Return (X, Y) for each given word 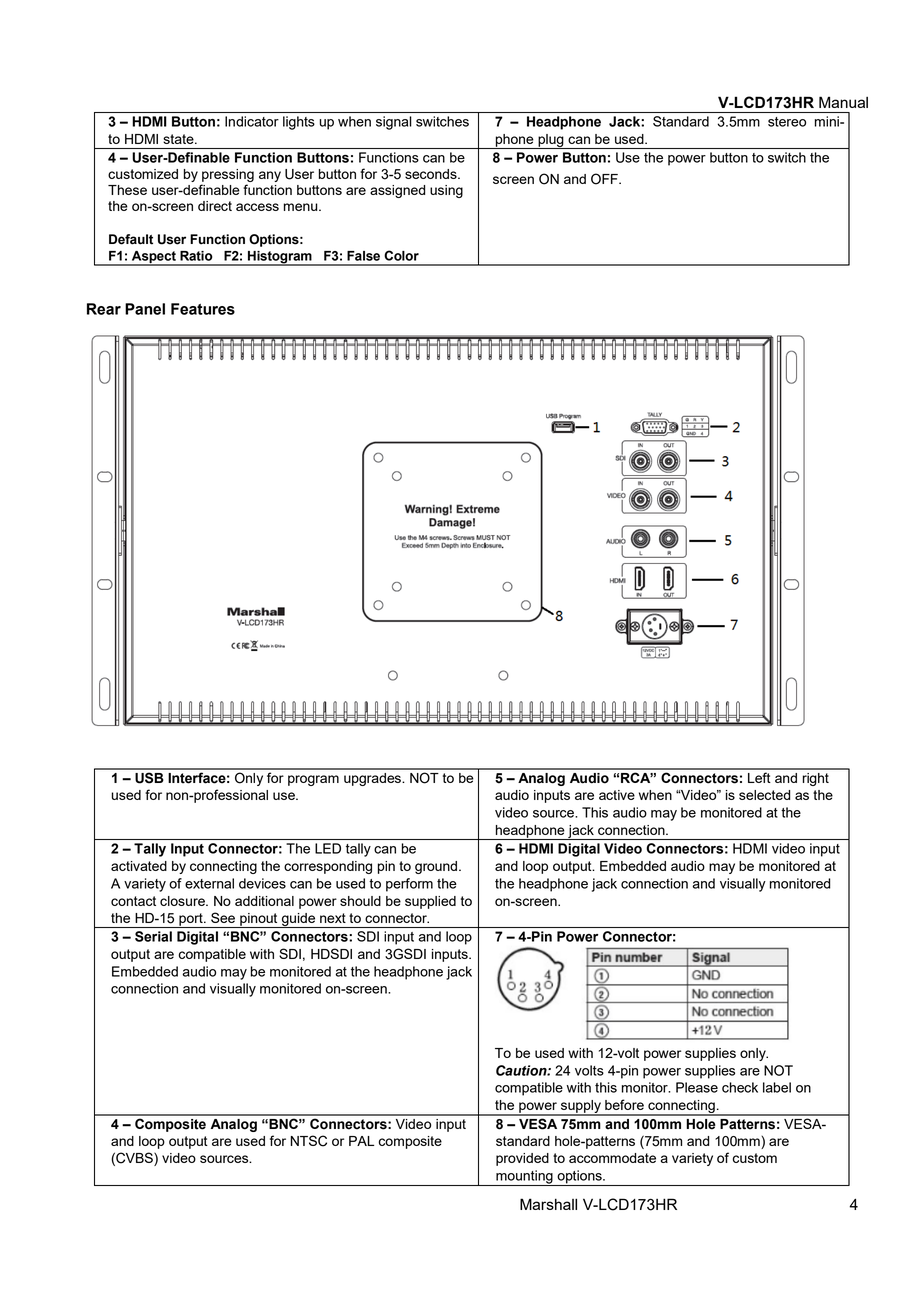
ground (437, 867)
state (179, 139)
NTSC (309, 1141)
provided (522, 1159)
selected (764, 795)
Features (203, 309)
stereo (787, 122)
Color (401, 255)
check (740, 1087)
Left (759, 777)
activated (139, 866)
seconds (432, 174)
